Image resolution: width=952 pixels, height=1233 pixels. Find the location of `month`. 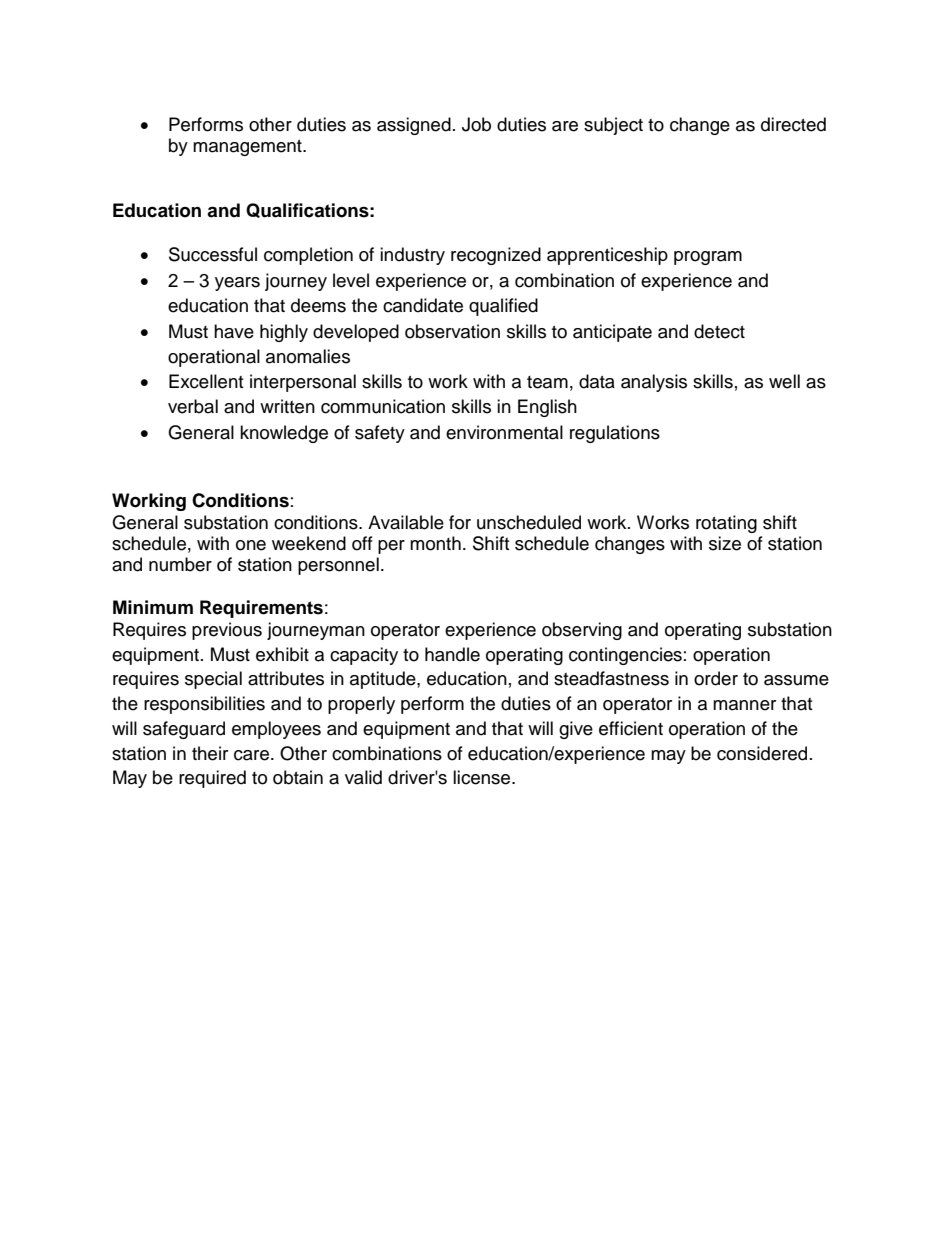

month is located at coordinates (435, 543).
